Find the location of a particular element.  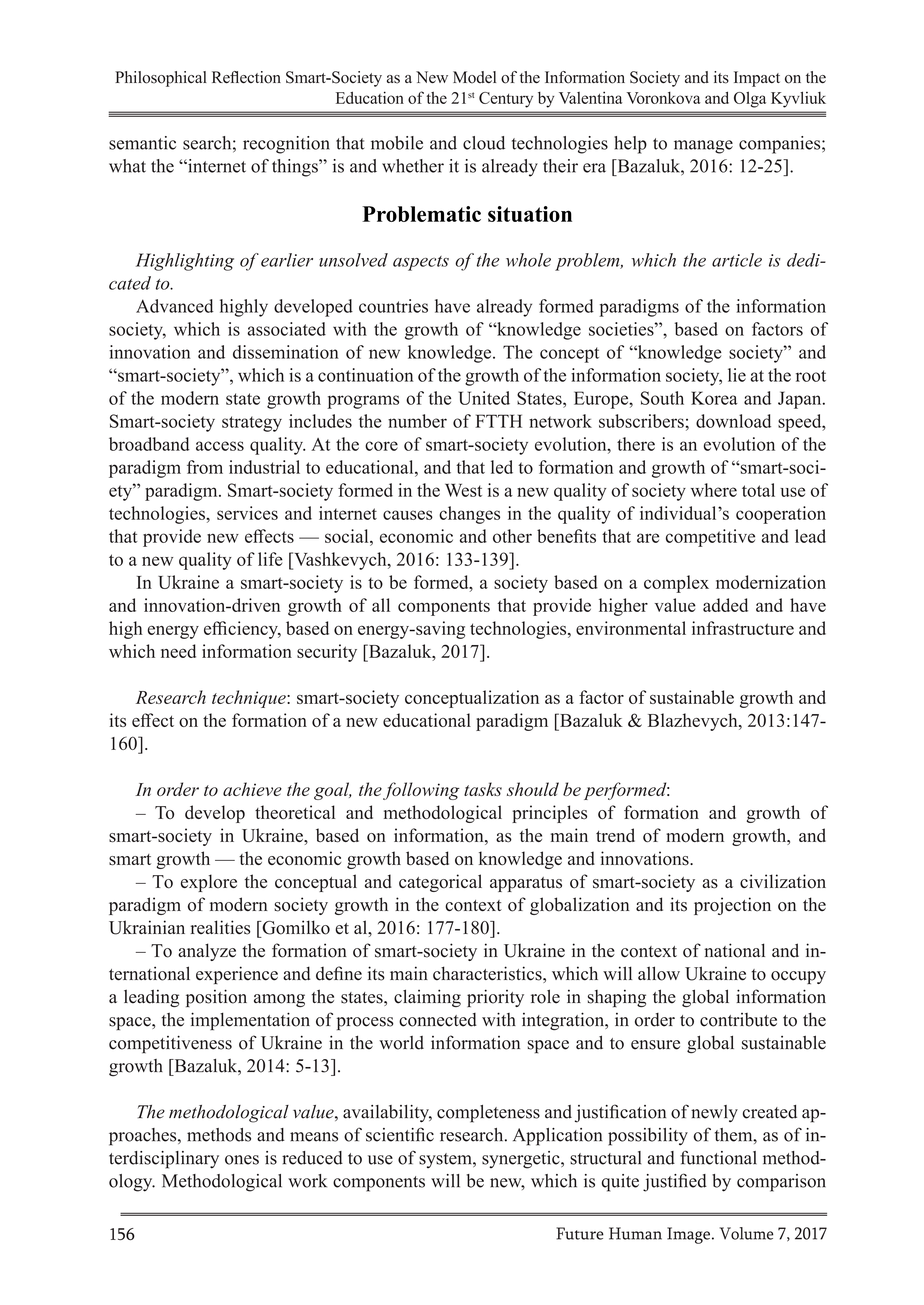

explore is located at coordinates (209, 883).
